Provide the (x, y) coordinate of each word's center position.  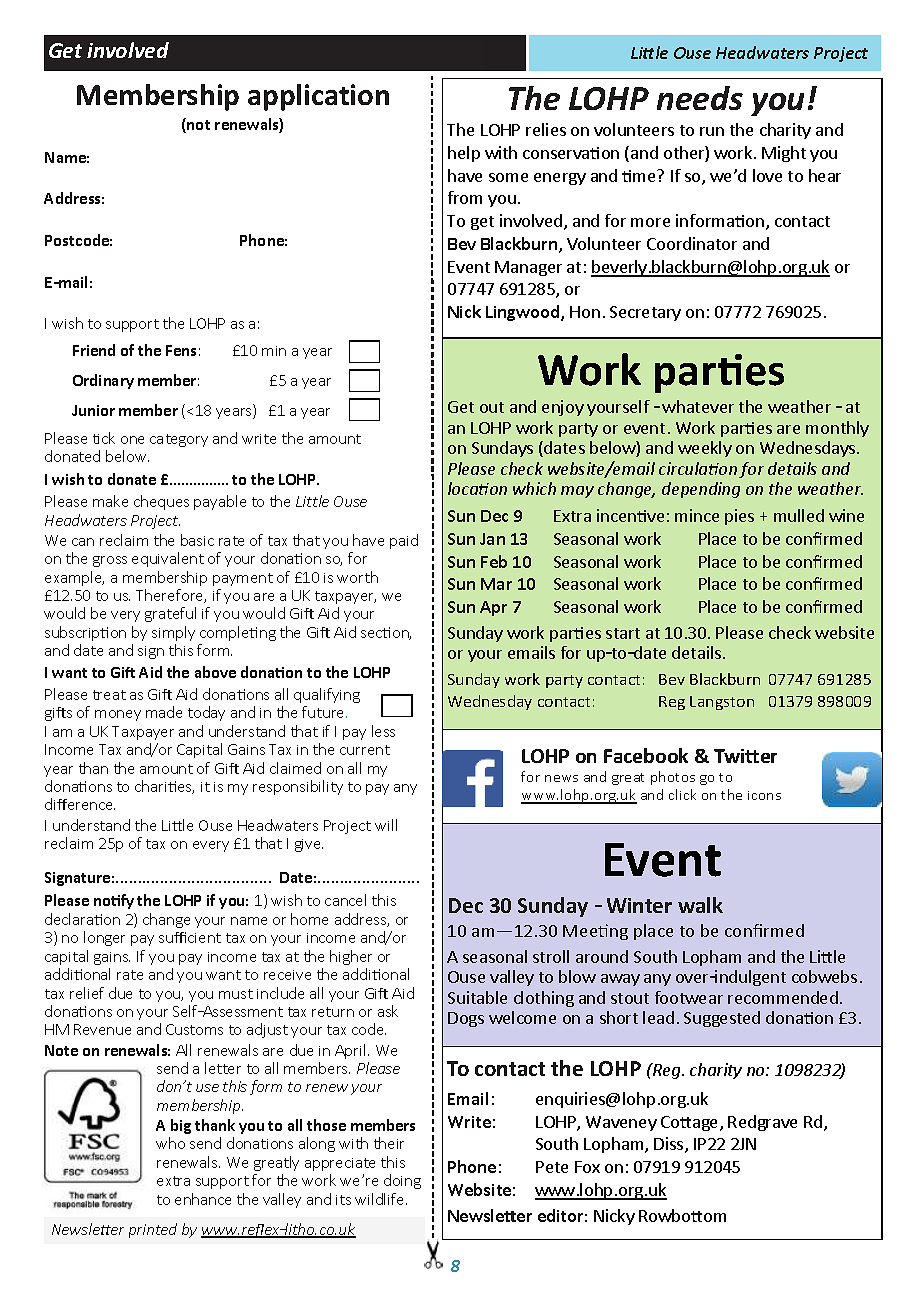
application (318, 97)
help (464, 154)
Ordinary (103, 381)
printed (153, 1230)
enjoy (563, 408)
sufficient (190, 937)
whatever (698, 406)
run (712, 131)
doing (402, 1181)
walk (700, 905)
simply (173, 633)
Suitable (477, 997)
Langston (722, 703)
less (383, 731)
